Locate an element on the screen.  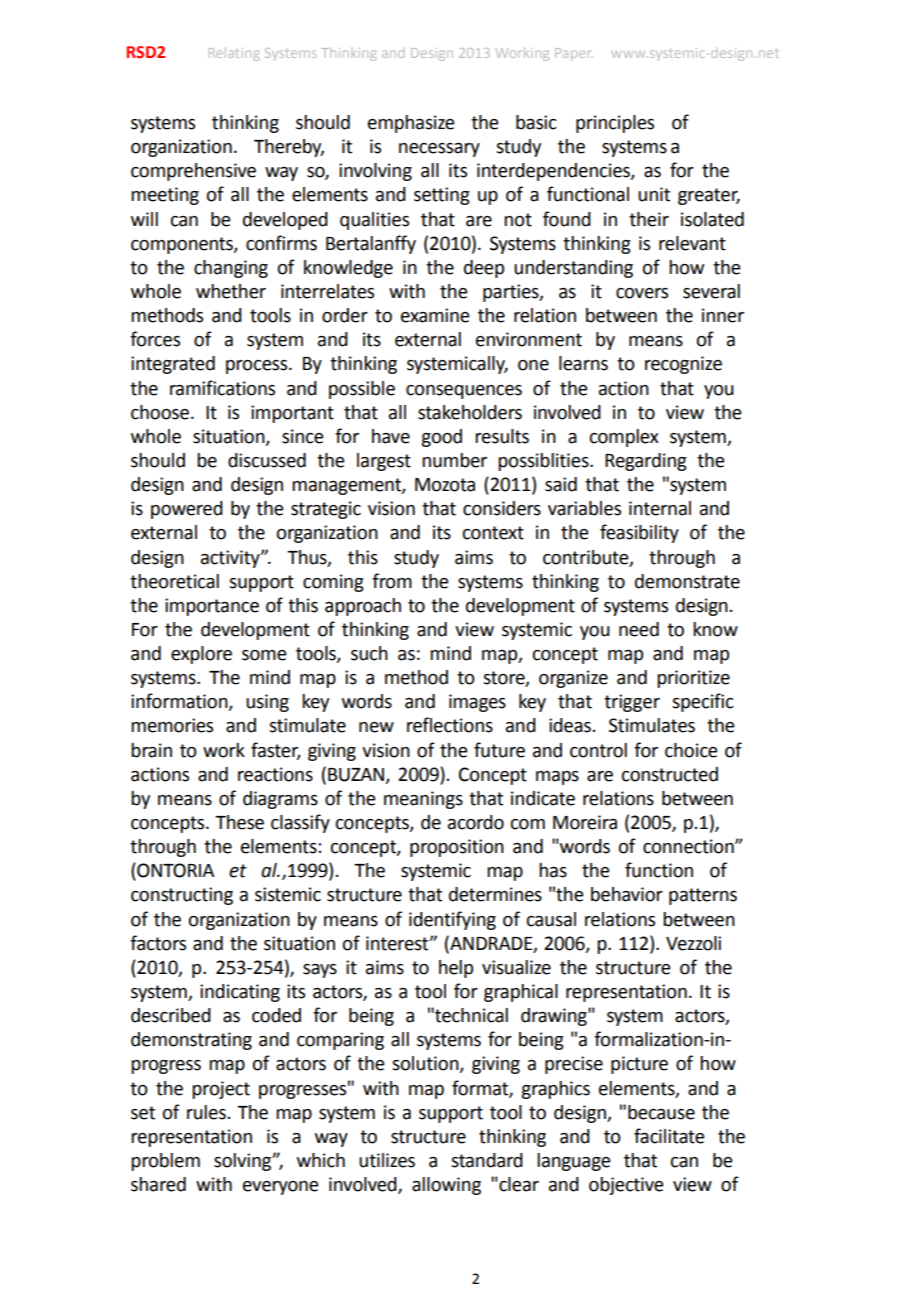
from is located at coordinates (392, 581).
